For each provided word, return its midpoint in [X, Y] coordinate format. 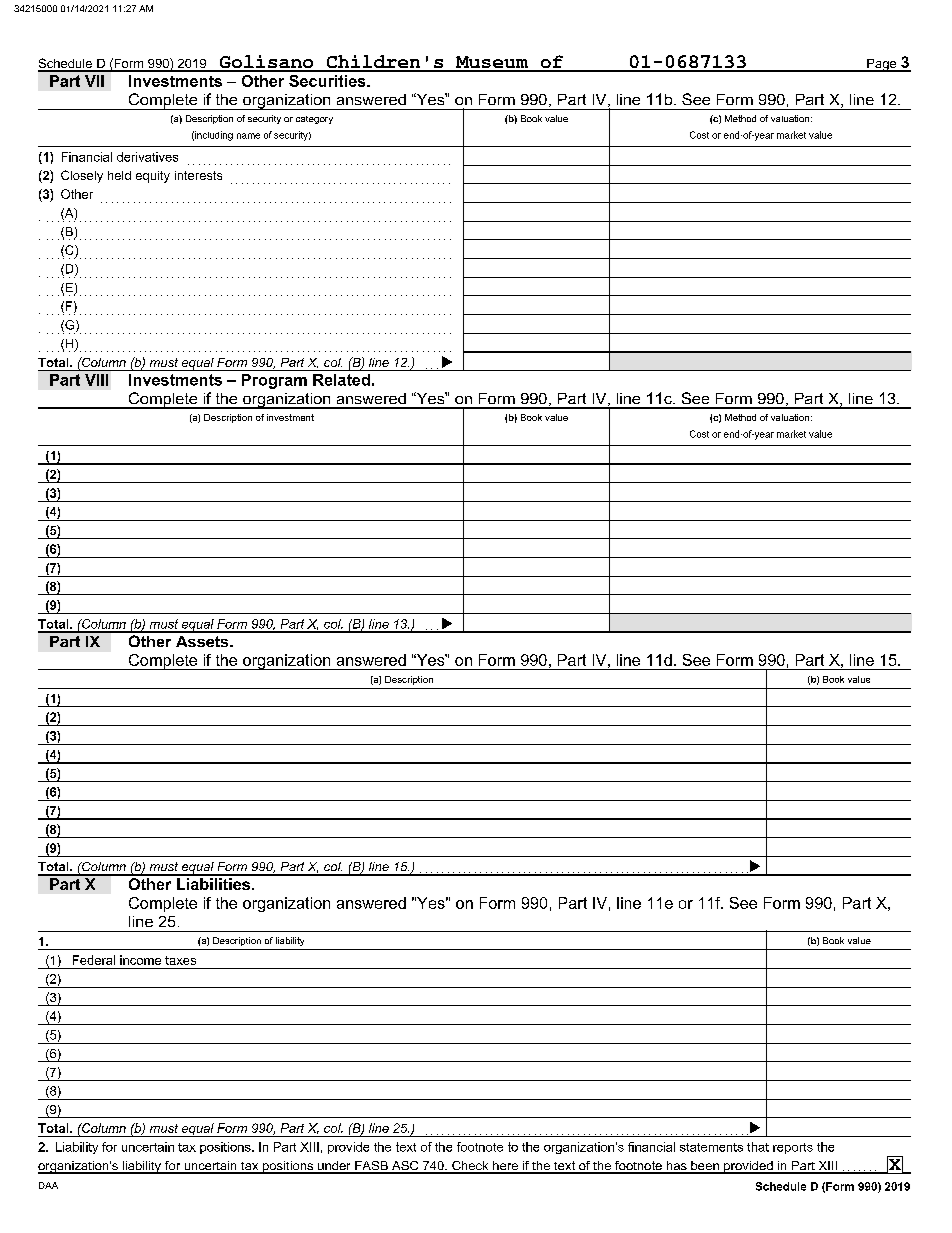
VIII [96, 380]
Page [882, 65]
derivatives [147, 157]
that [758, 1147]
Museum [492, 63]
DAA [48, 1185]
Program [274, 381]
